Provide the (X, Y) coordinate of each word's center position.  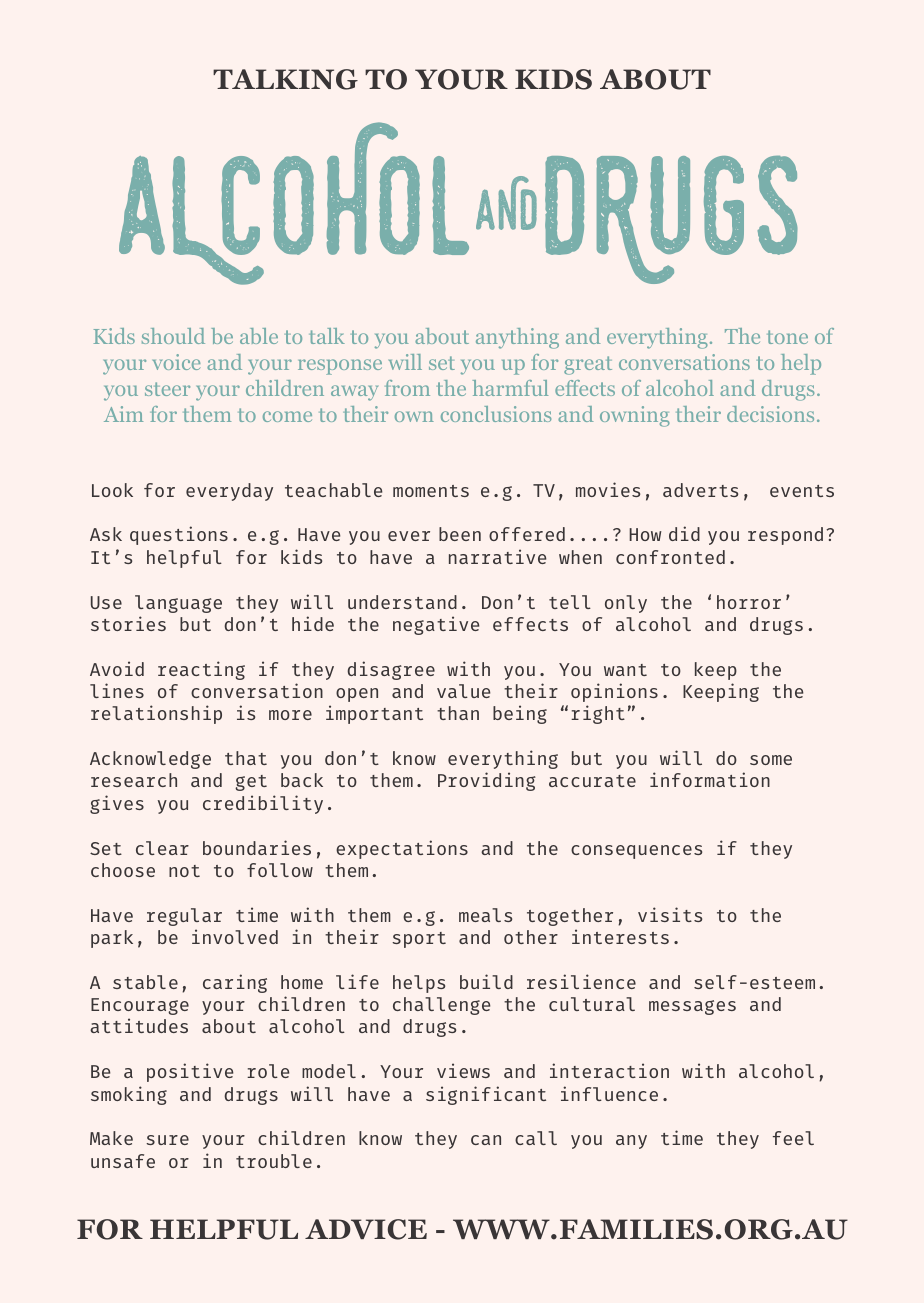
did (684, 533)
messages (692, 1007)
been (460, 534)
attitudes (139, 1025)
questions (179, 535)
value (463, 691)
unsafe (123, 1161)
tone (787, 337)
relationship (156, 714)
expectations (402, 849)
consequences (636, 852)
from (407, 388)
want (625, 670)
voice (176, 362)
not (184, 871)
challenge (441, 1006)
